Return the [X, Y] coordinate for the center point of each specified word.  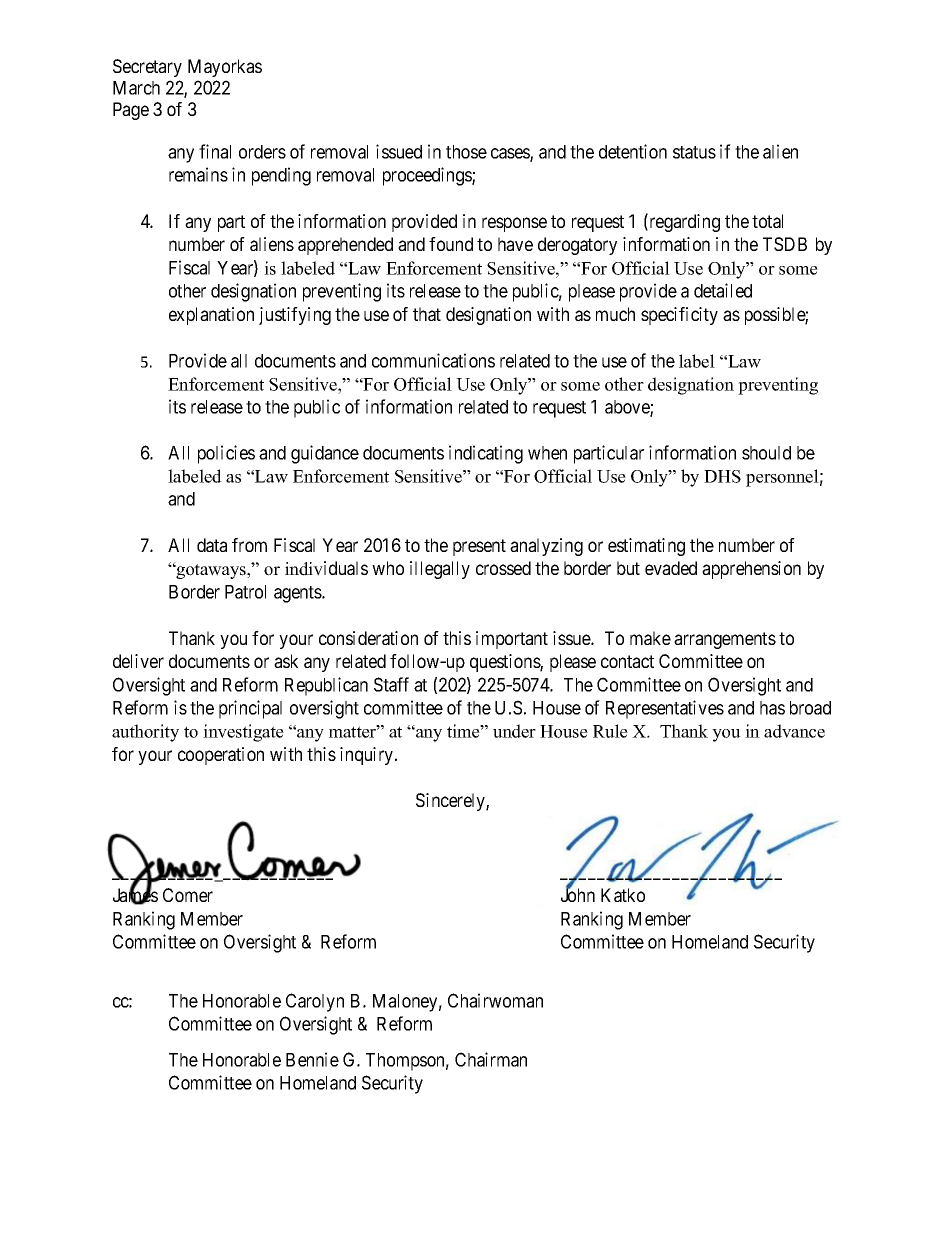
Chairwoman [495, 1000]
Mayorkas [225, 68]
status [694, 152]
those [466, 152]
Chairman [491, 1059]
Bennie [312, 1059]
